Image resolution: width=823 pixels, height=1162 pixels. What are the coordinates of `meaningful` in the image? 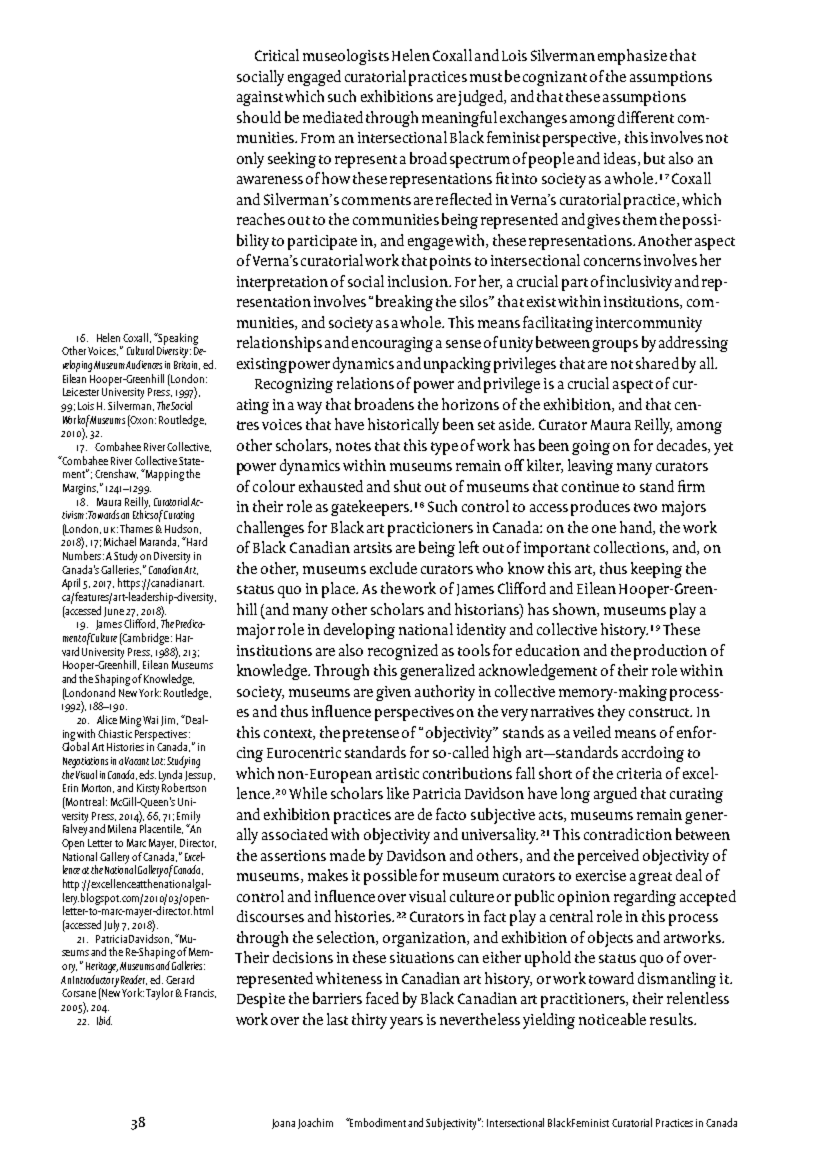 It's located at (459, 119).
